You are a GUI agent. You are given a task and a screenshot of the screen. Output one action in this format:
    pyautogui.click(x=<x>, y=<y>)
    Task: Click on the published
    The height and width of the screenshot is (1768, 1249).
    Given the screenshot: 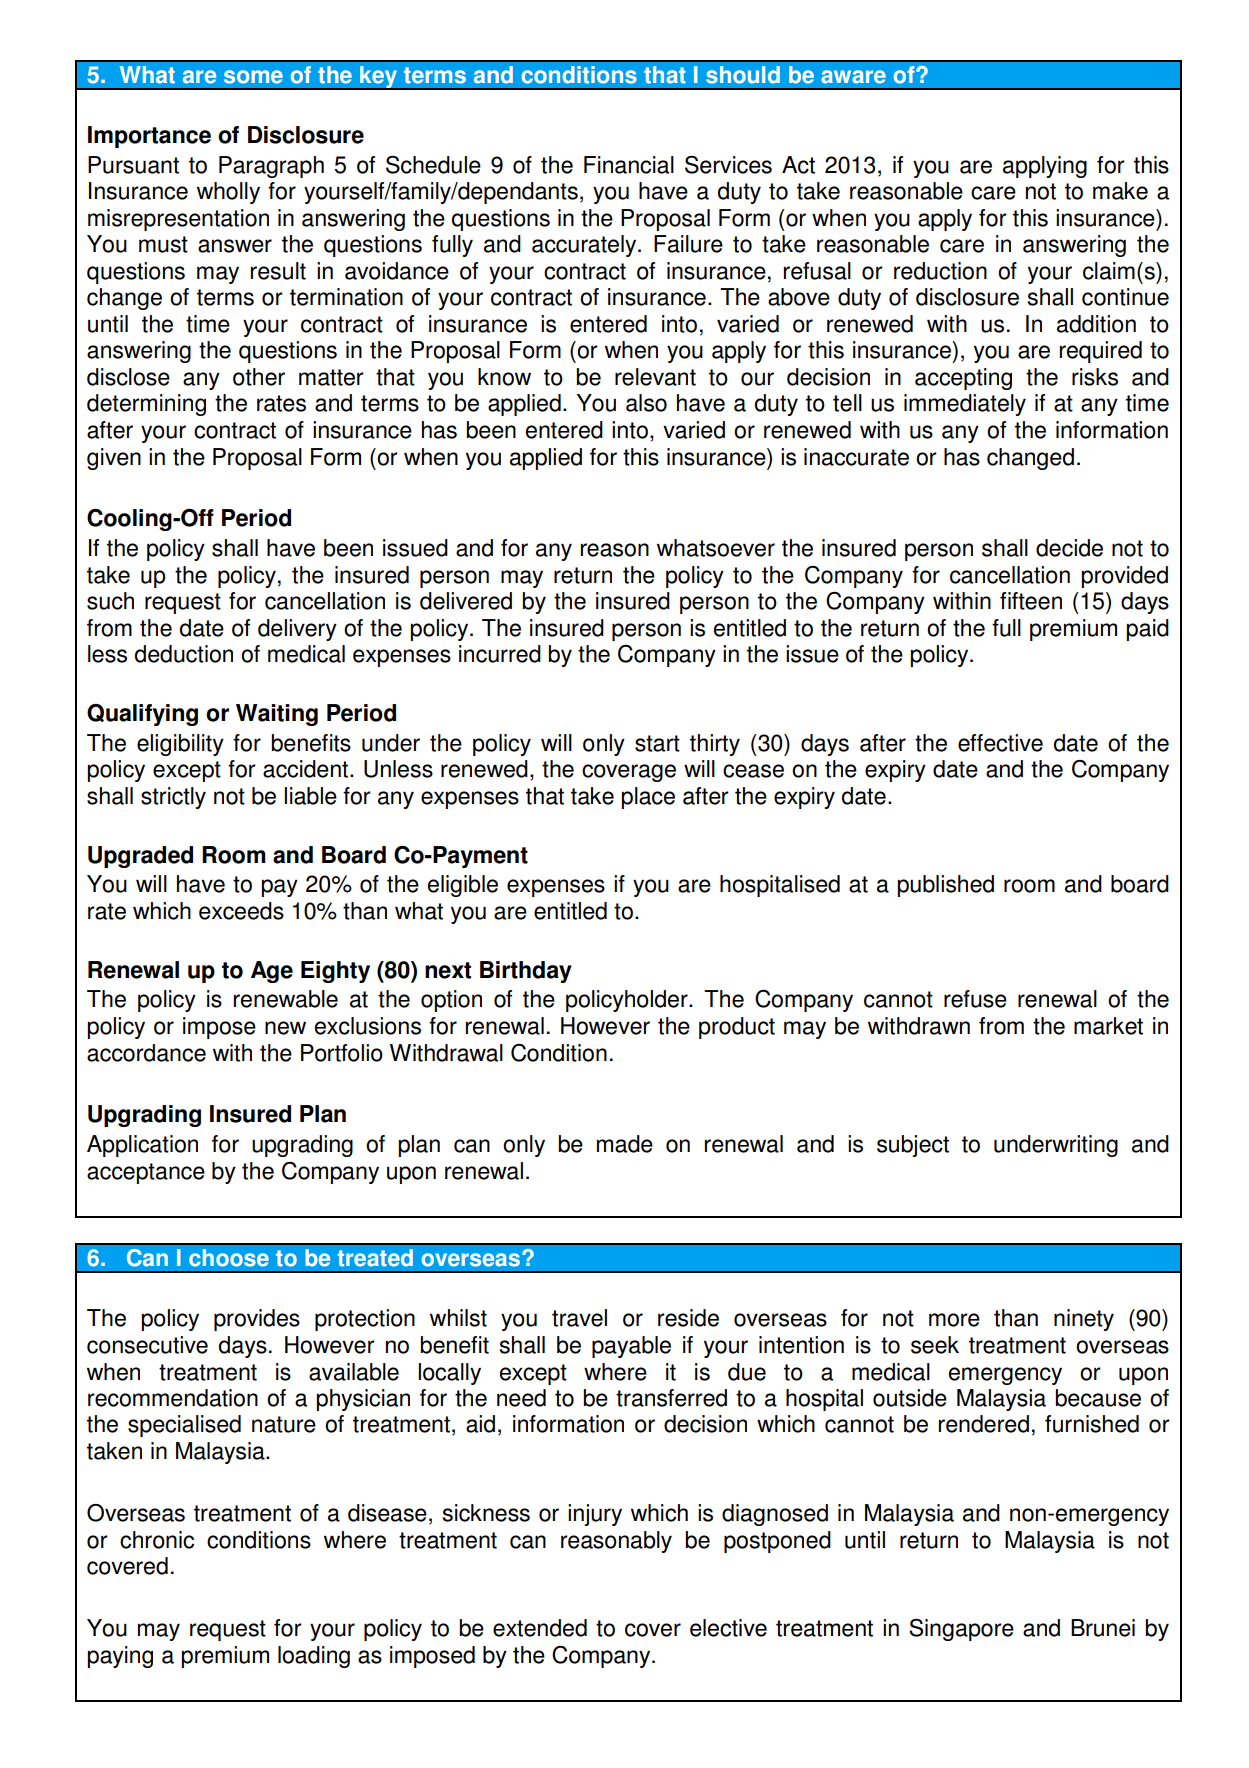 What is the action you would take?
    pyautogui.click(x=945, y=886)
